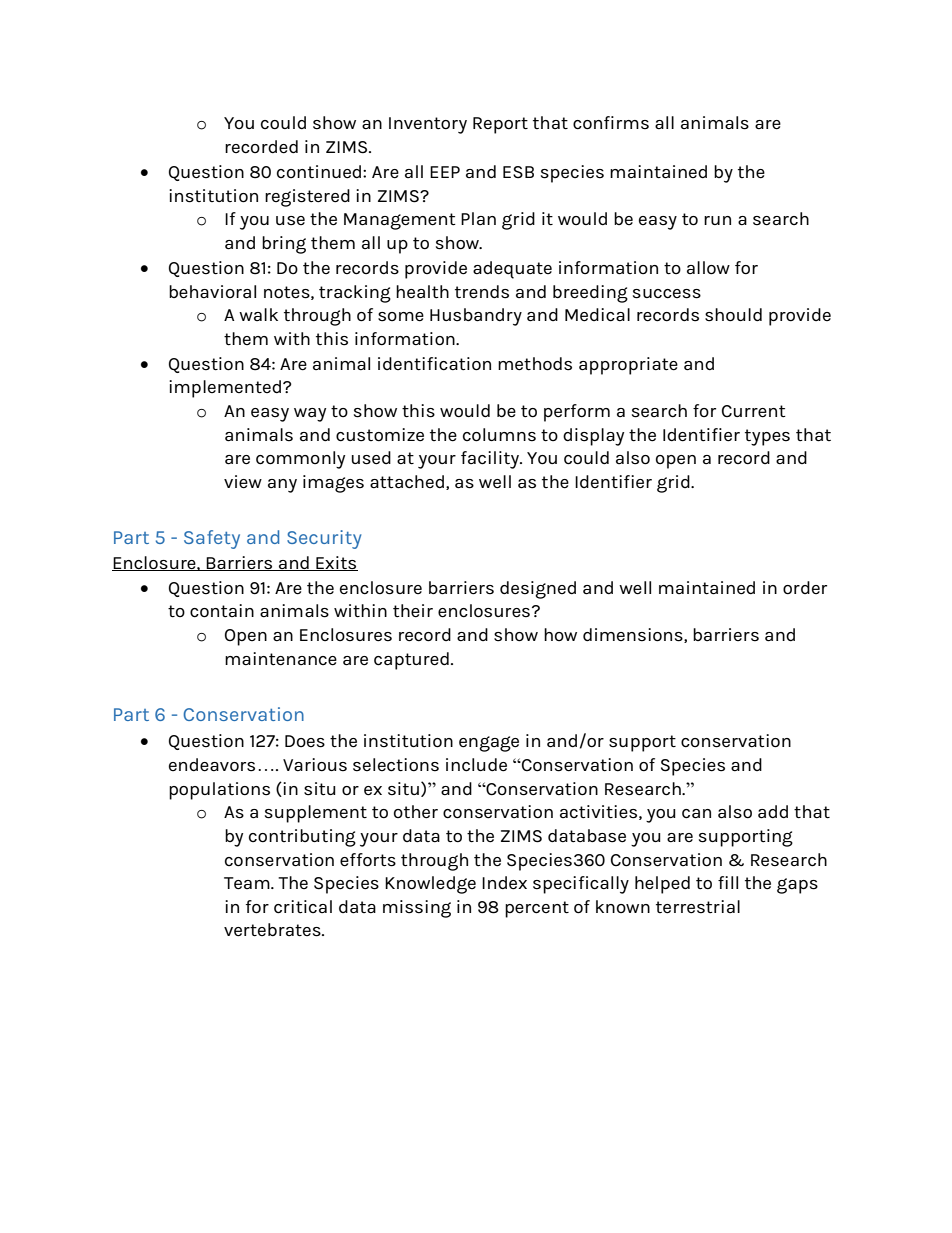  I want to click on walk, so click(258, 314).
